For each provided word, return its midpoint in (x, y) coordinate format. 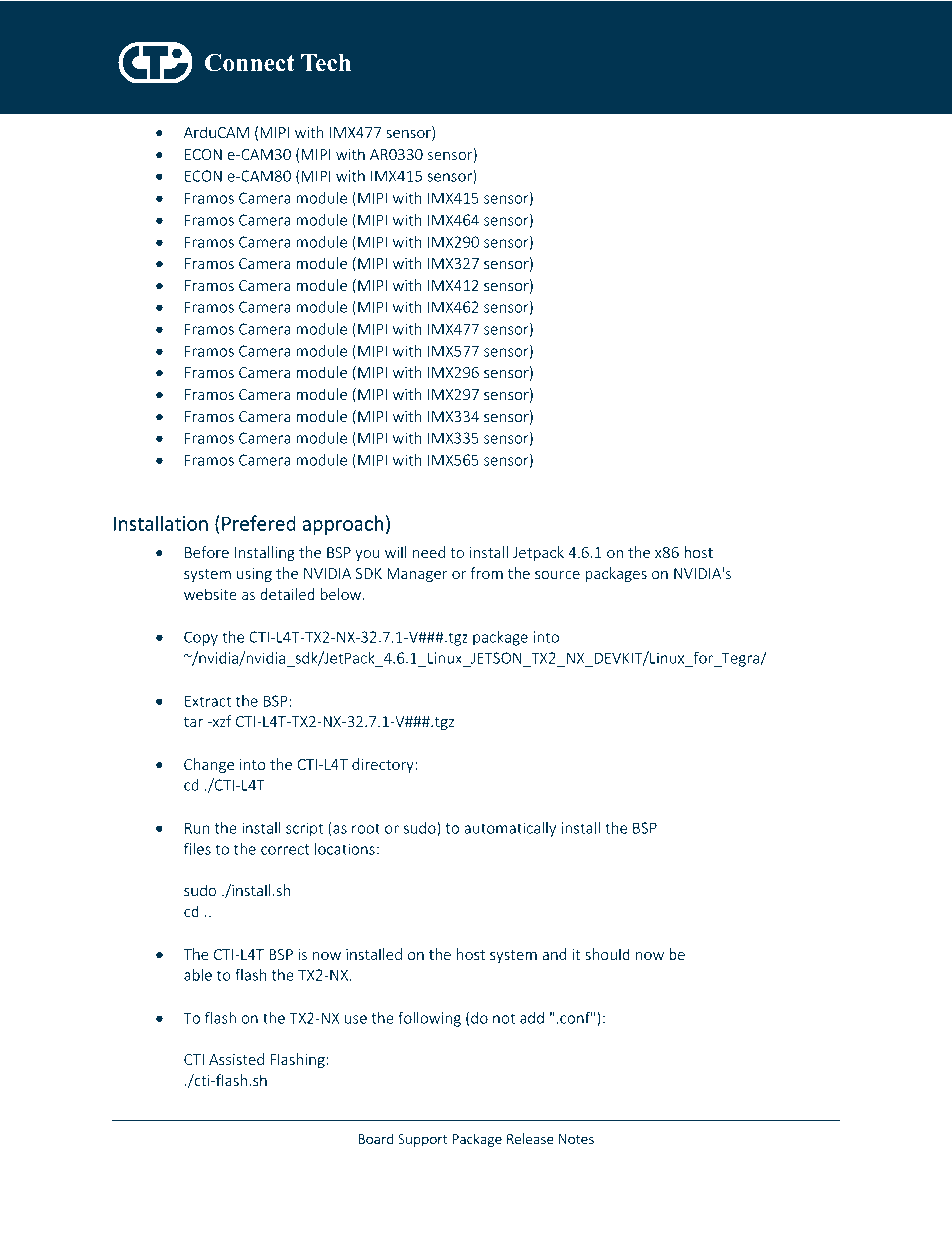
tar (193, 722)
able (198, 975)
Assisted (236, 1059)
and (554, 954)
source (557, 575)
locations (345, 849)
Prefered (259, 523)
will (396, 552)
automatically (510, 829)
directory (384, 765)
